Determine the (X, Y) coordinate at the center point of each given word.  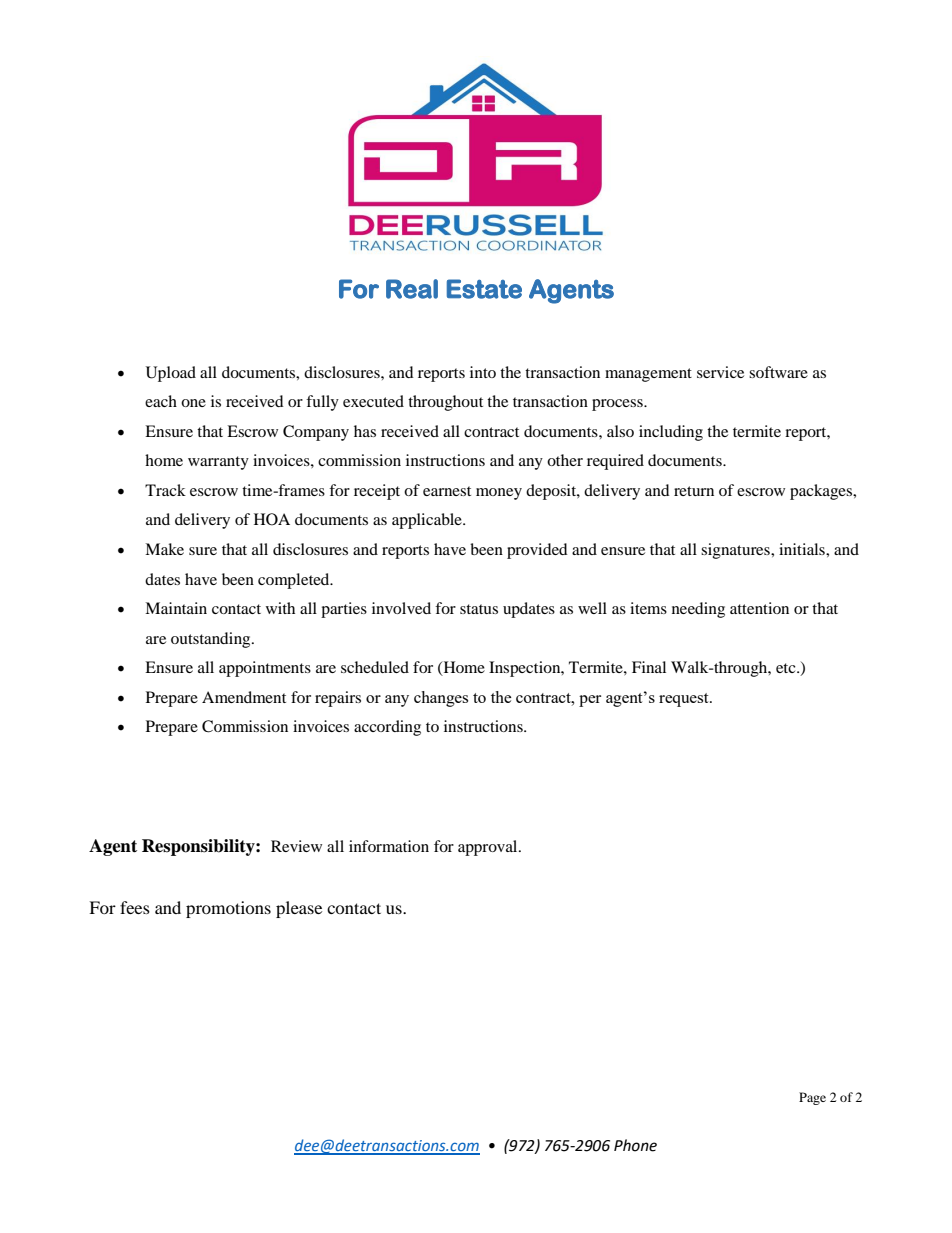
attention (759, 608)
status (479, 609)
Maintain (176, 608)
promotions (228, 909)
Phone (635, 1145)
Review (296, 846)
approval (489, 848)
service (720, 372)
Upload (171, 374)
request (685, 700)
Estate (484, 289)
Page (812, 1098)
